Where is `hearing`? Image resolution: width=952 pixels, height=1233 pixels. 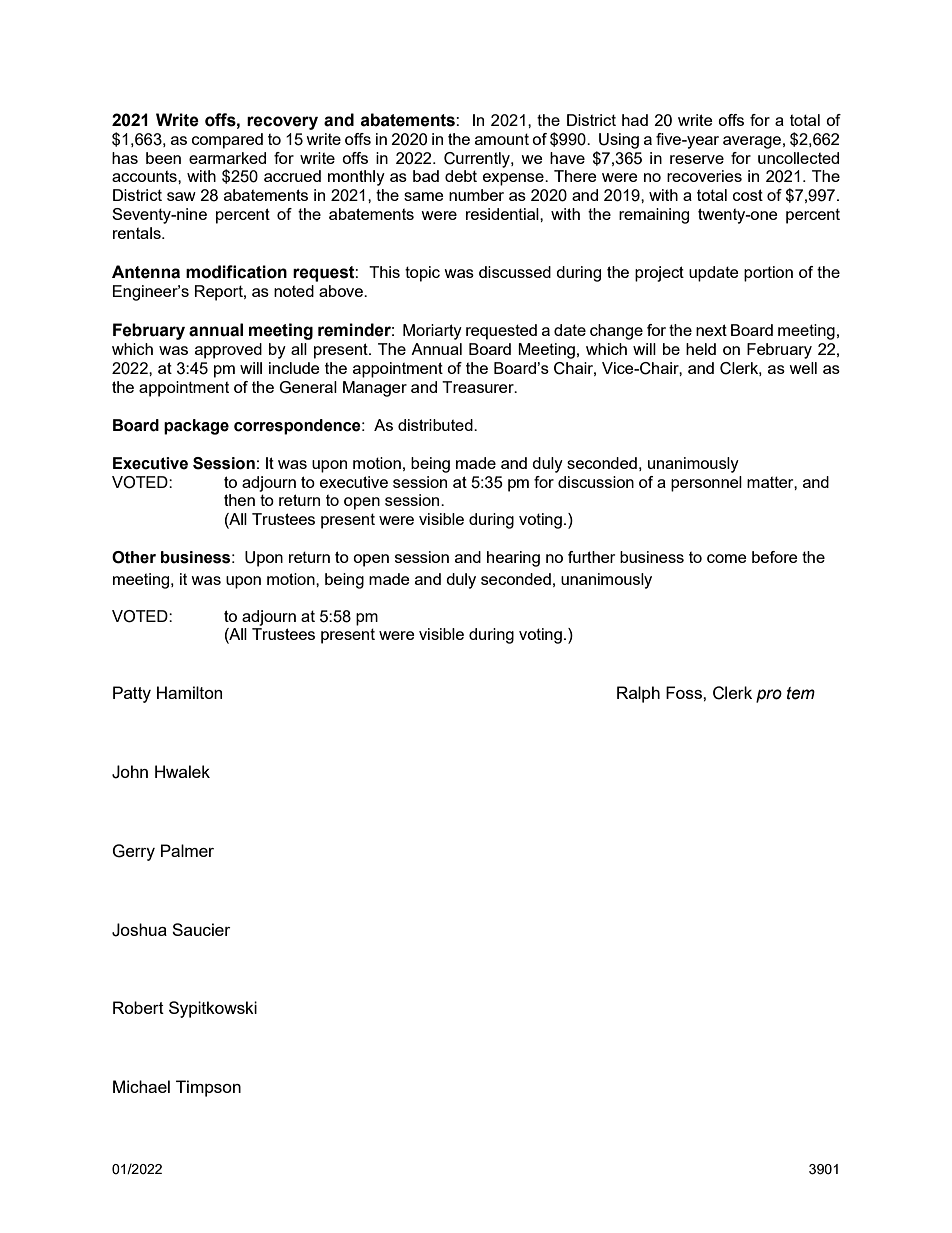
hearing is located at coordinates (513, 559).
